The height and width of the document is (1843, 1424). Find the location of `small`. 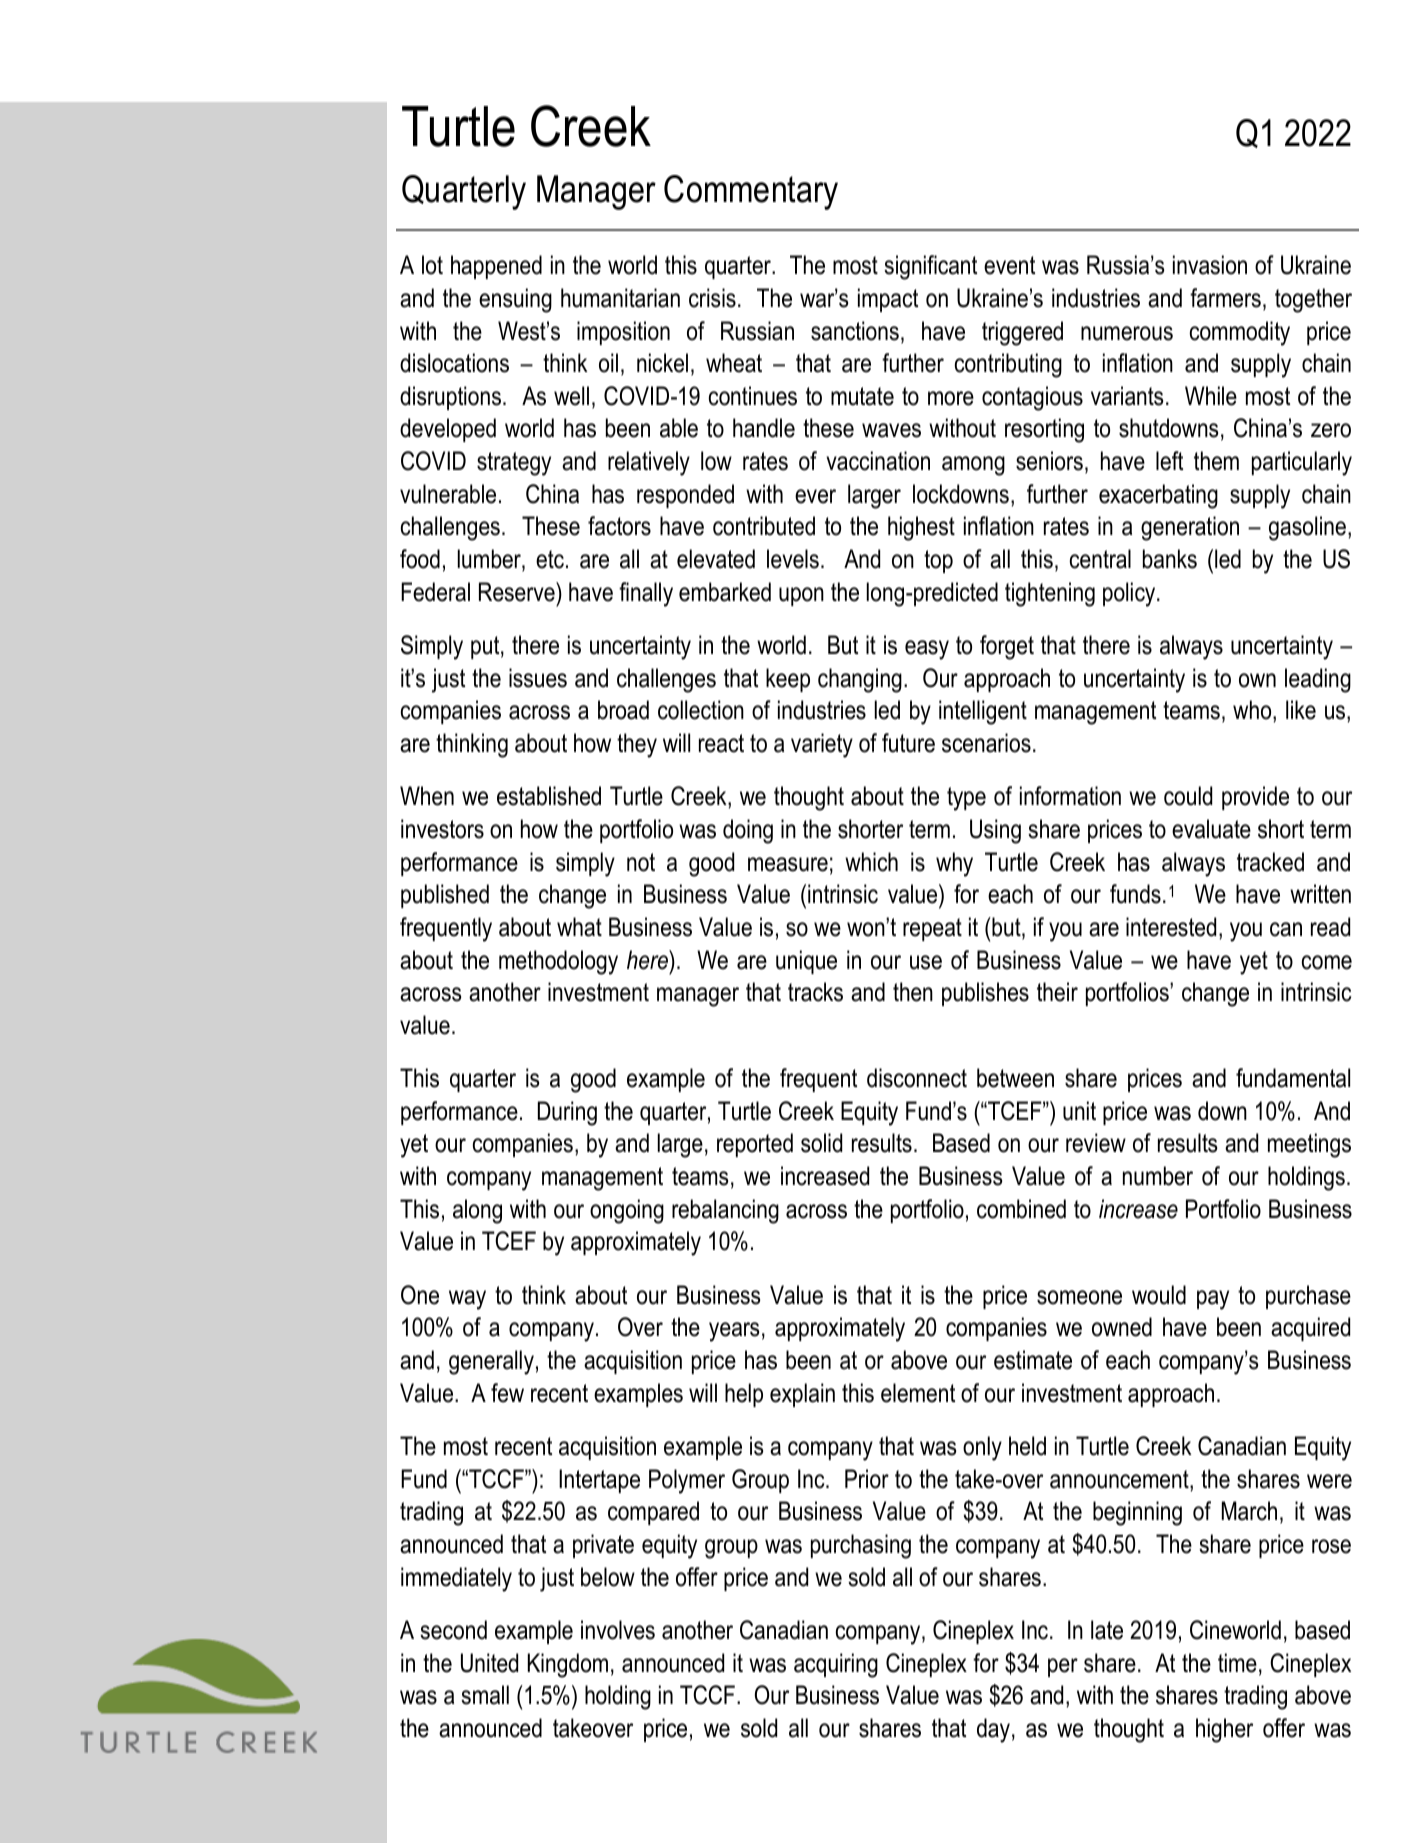

small is located at coordinates (485, 1695).
